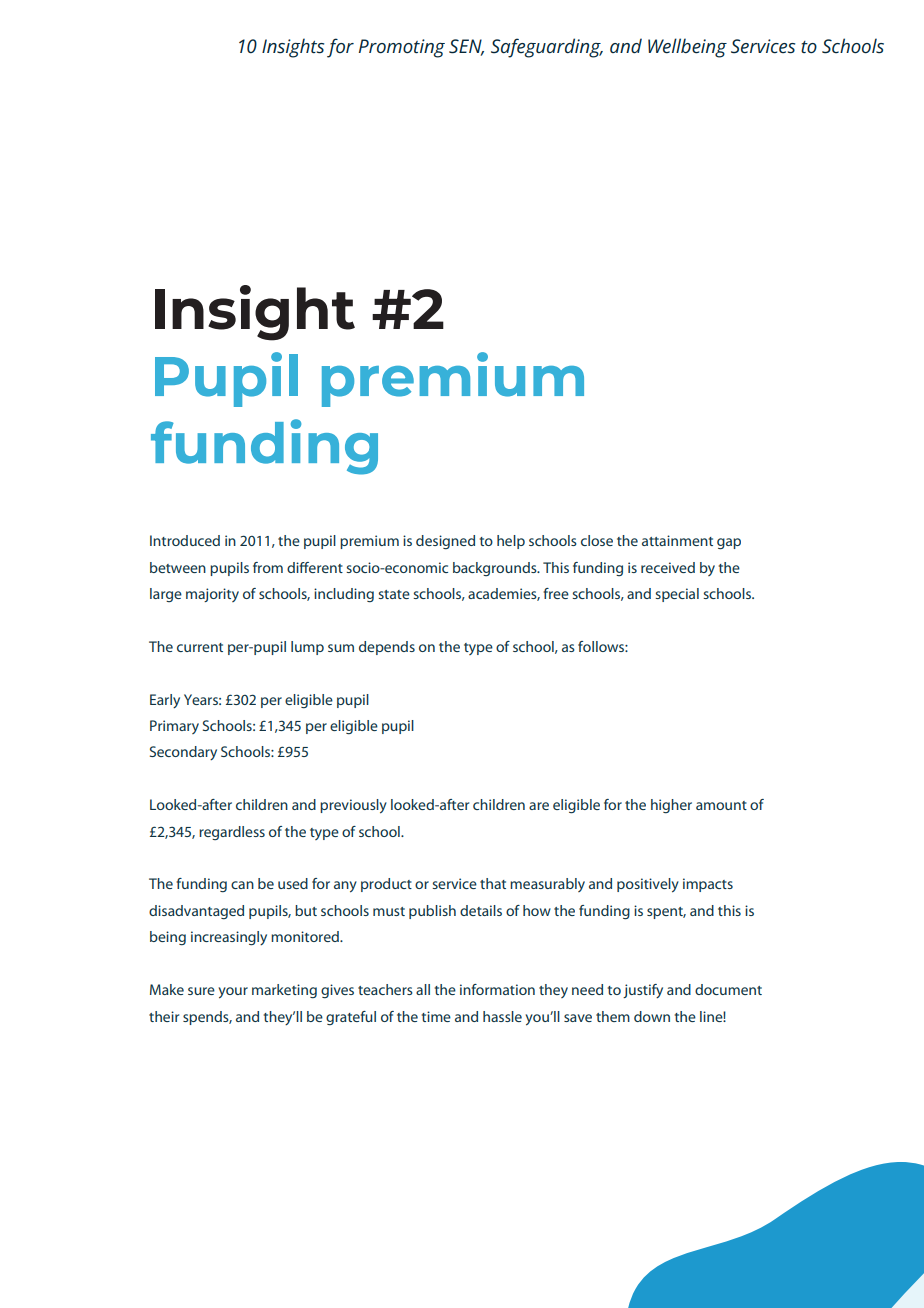 The width and height of the screenshot is (924, 1308). I want to click on Promoting, so click(402, 48).
